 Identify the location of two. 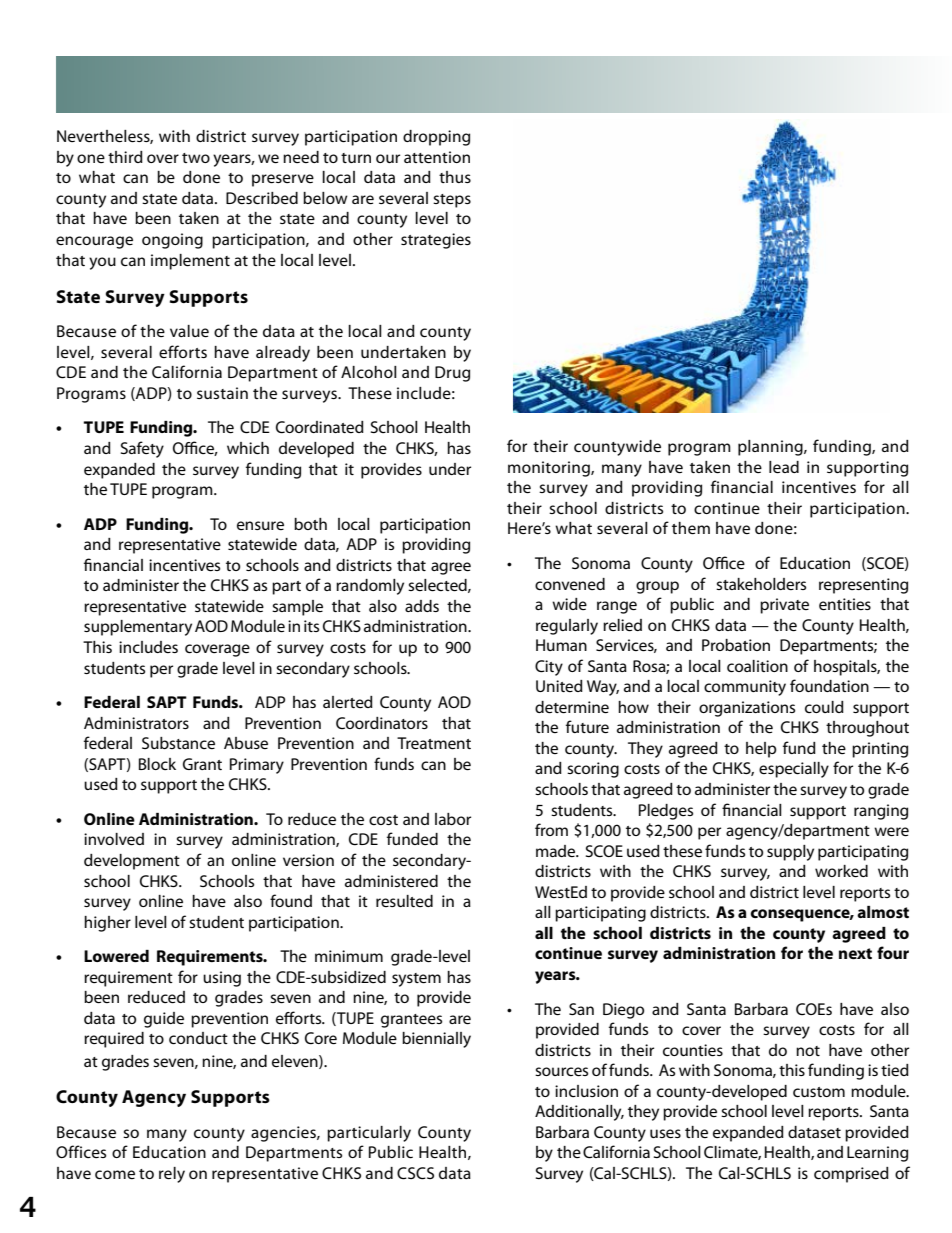
(196, 158).
